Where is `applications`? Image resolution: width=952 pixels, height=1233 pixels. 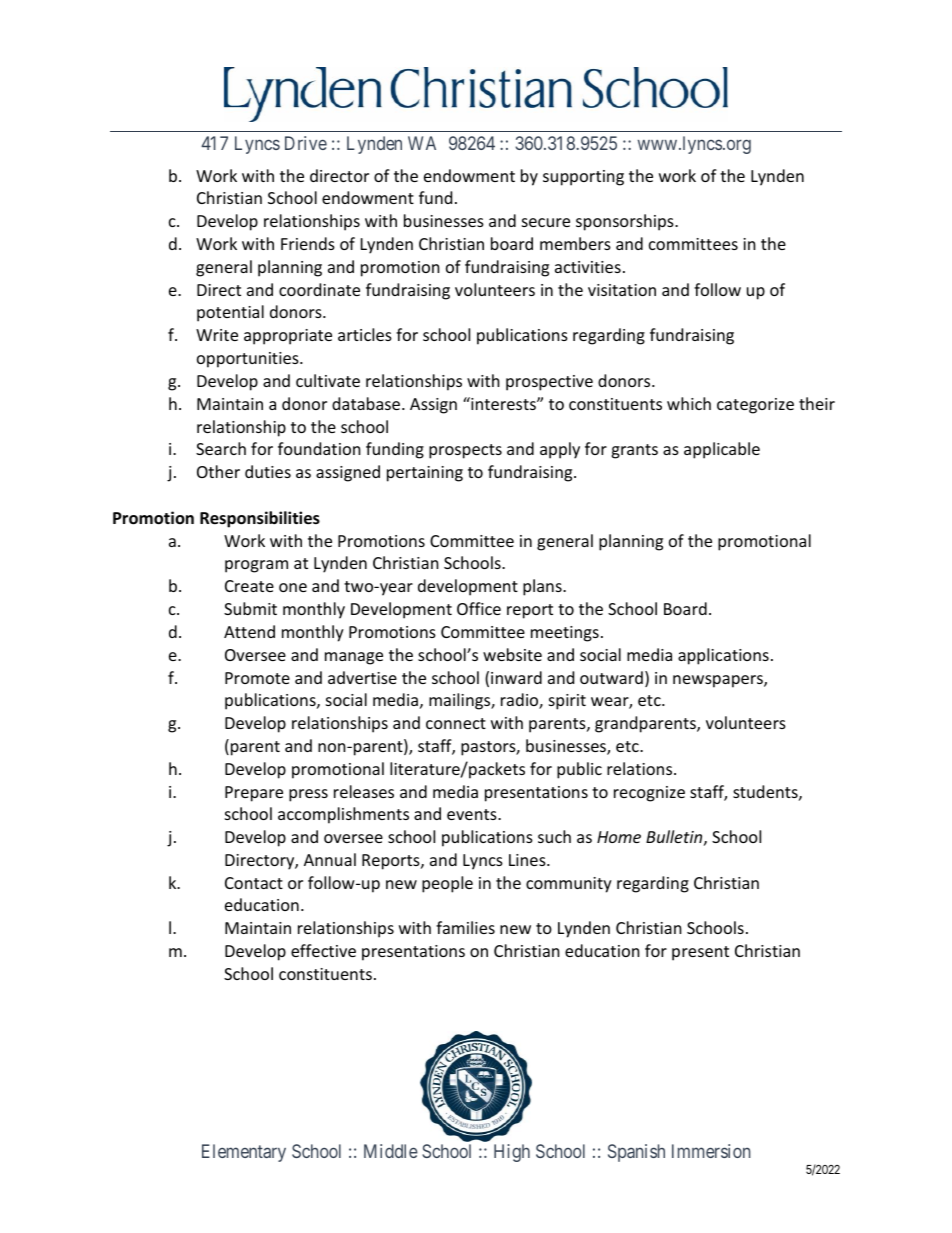
applications is located at coordinates (723, 656).
